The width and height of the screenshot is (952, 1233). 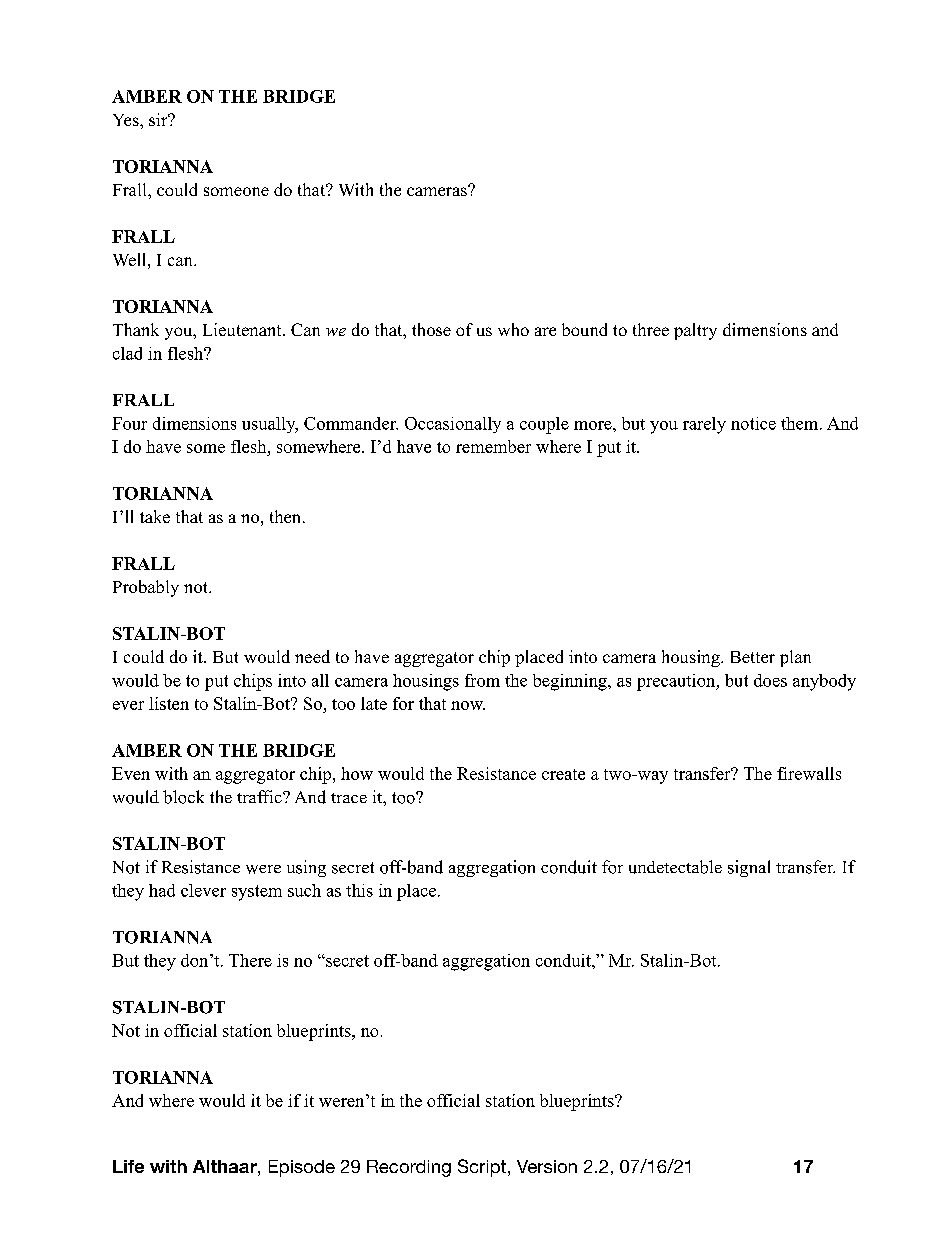 What do you see at coordinates (547, 1166) in the screenshot?
I see `Version` at bounding box center [547, 1166].
